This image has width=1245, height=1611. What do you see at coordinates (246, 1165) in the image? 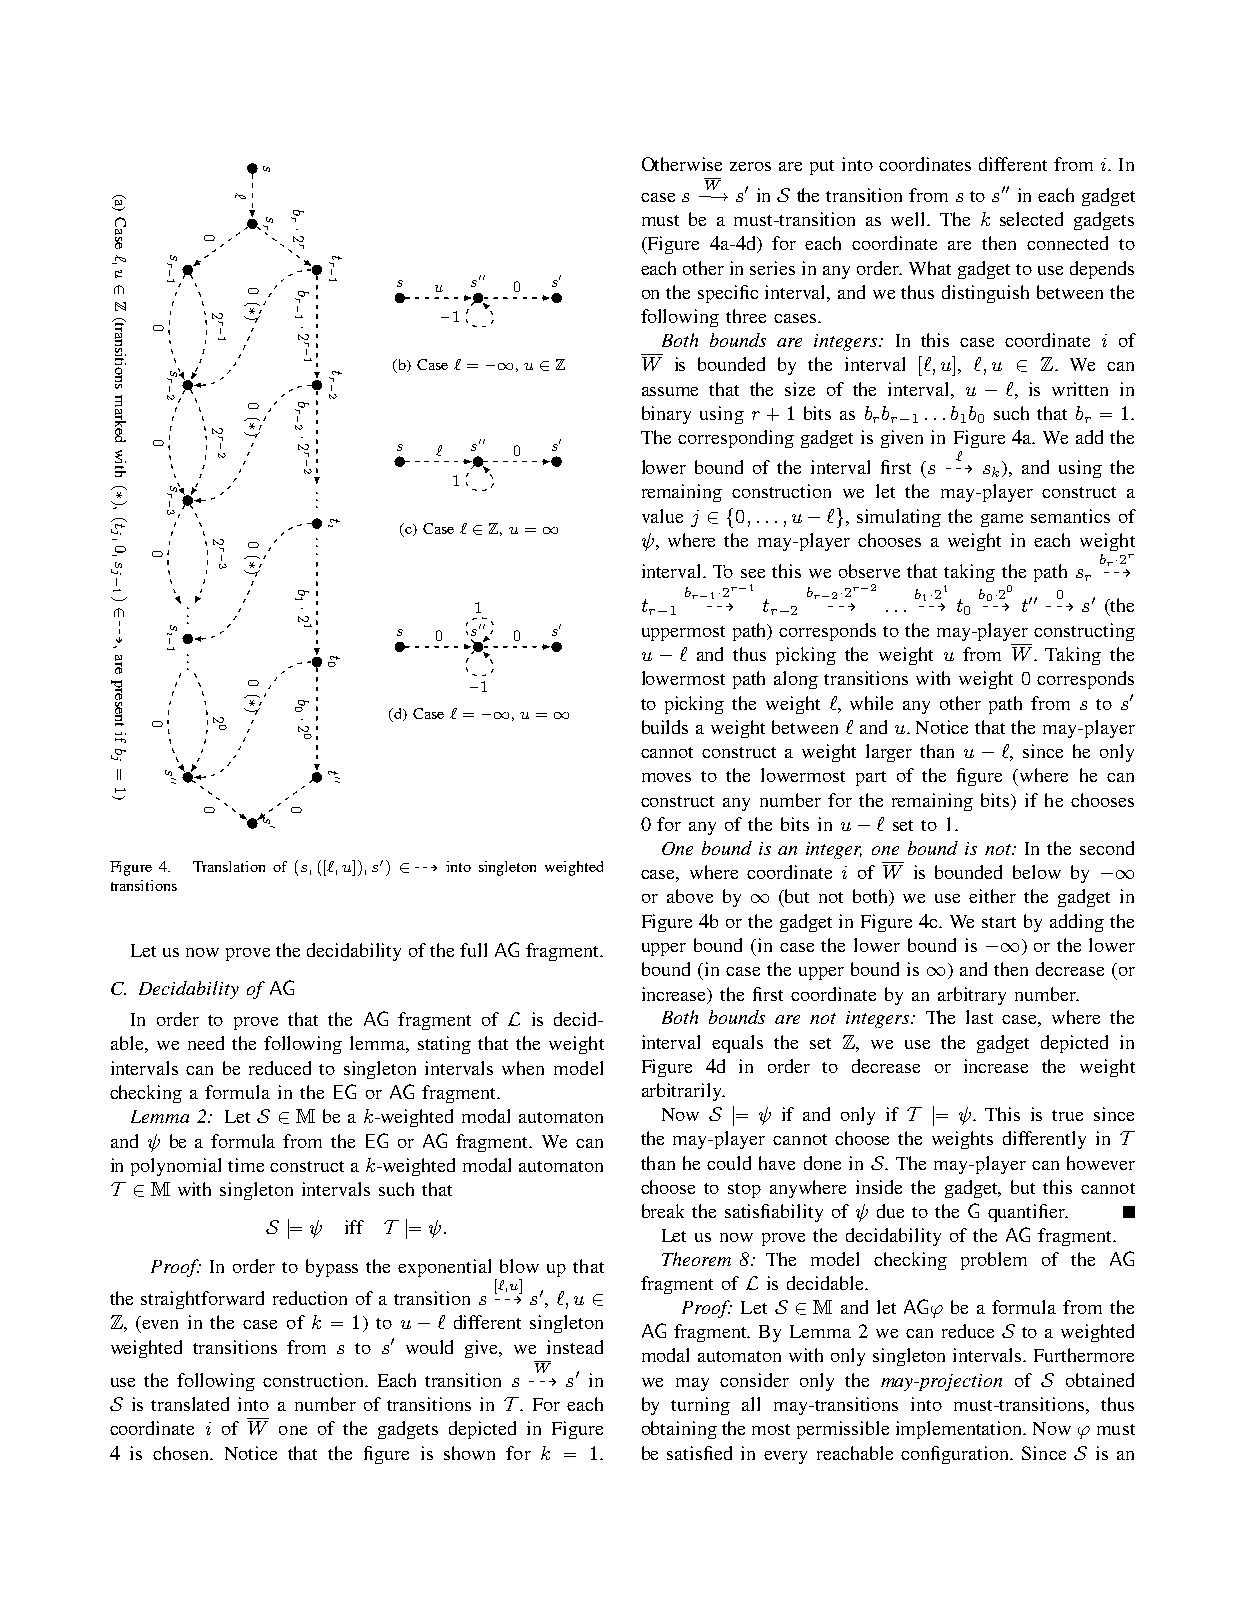
I see `time` at bounding box center [246, 1165].
